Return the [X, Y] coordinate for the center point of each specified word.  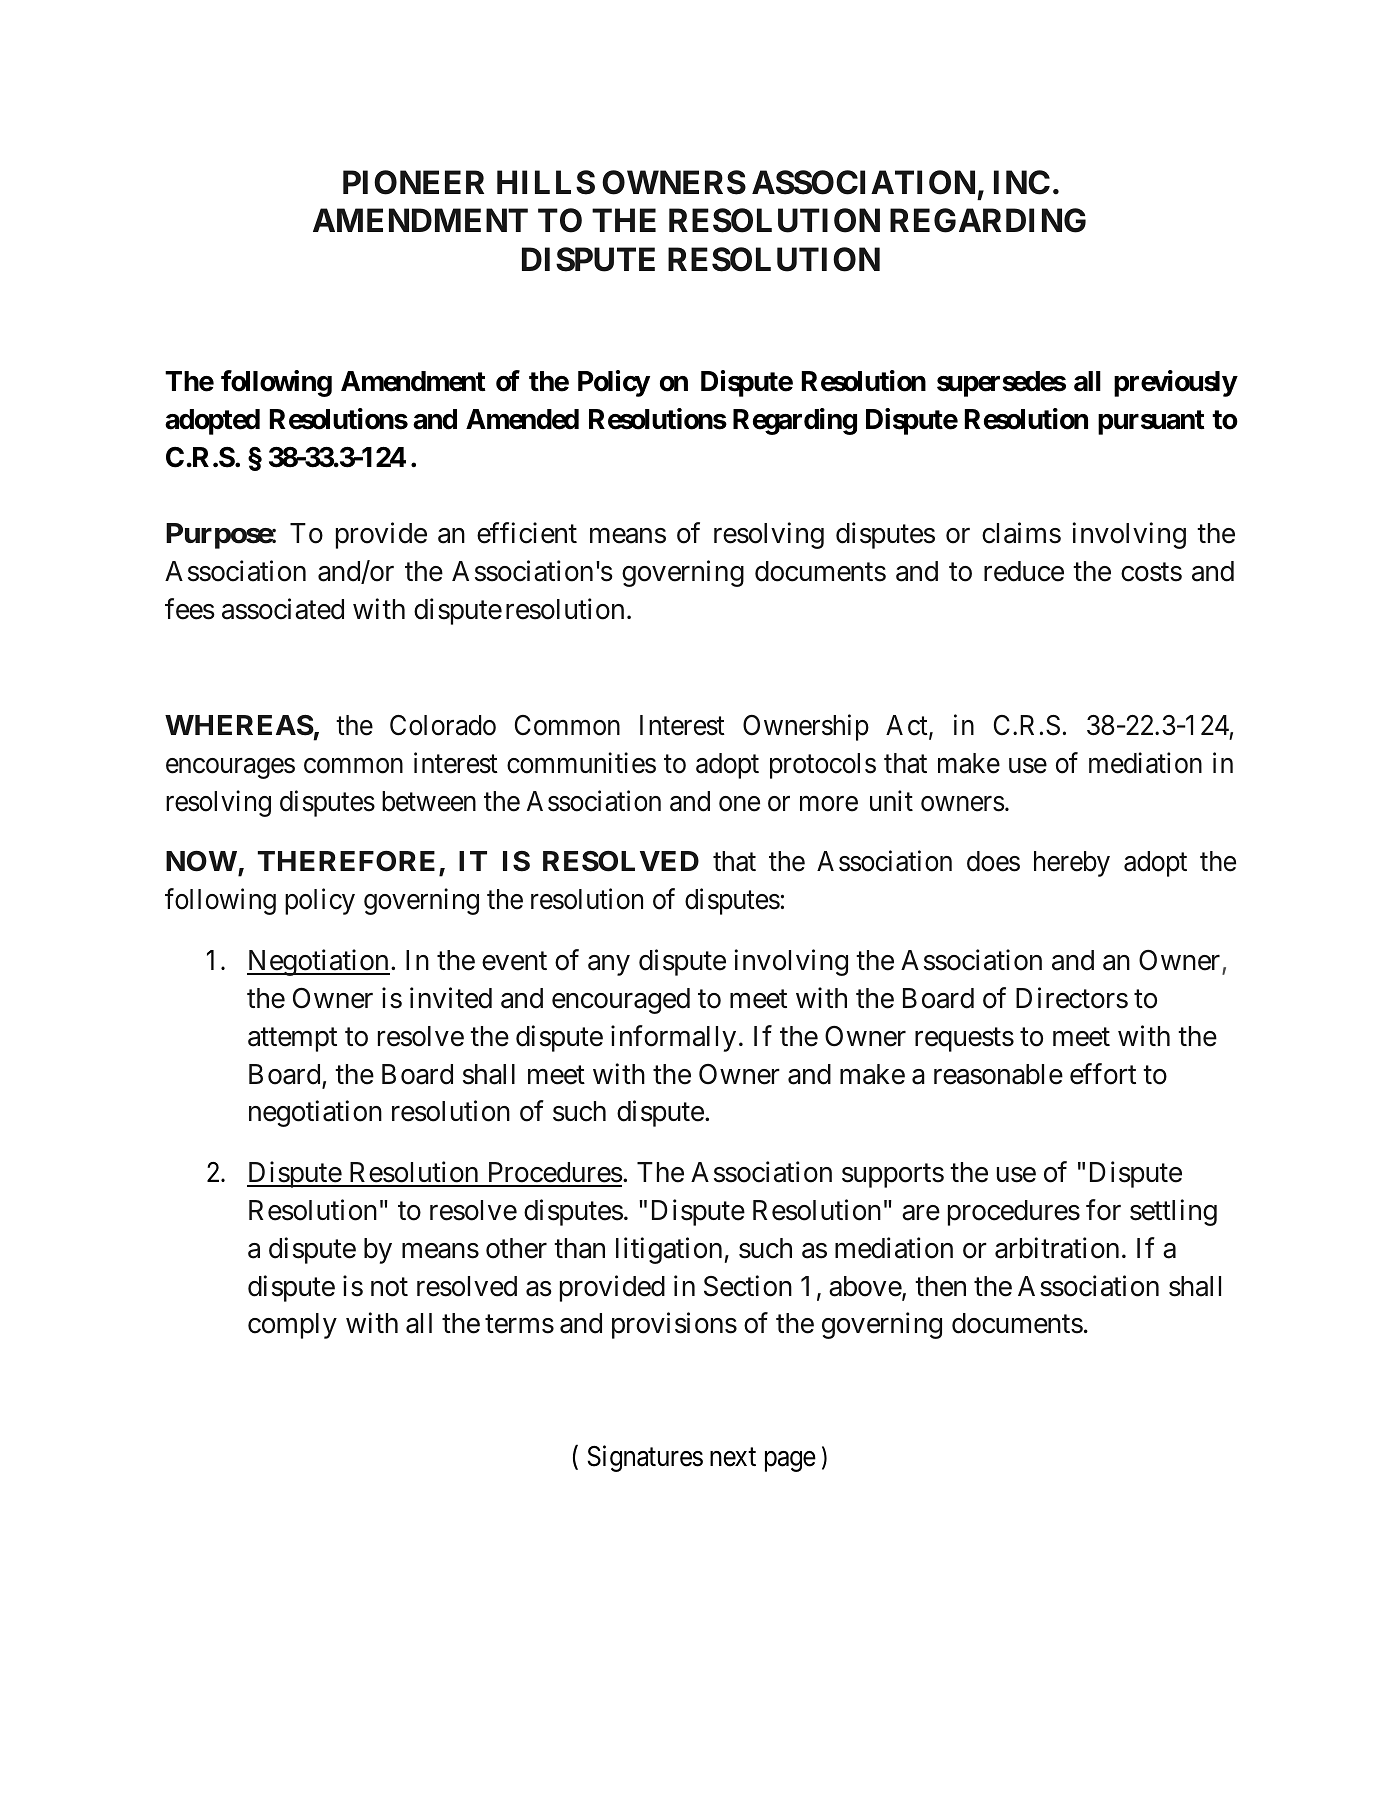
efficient [527, 533]
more [829, 804]
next [733, 1457]
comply [292, 1326]
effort [1103, 1074]
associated [283, 609]
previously [1175, 383]
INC [1022, 182]
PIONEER [413, 182]
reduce [1024, 571]
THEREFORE [346, 861]
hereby [1072, 864]
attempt [292, 1040]
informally [673, 1038]
